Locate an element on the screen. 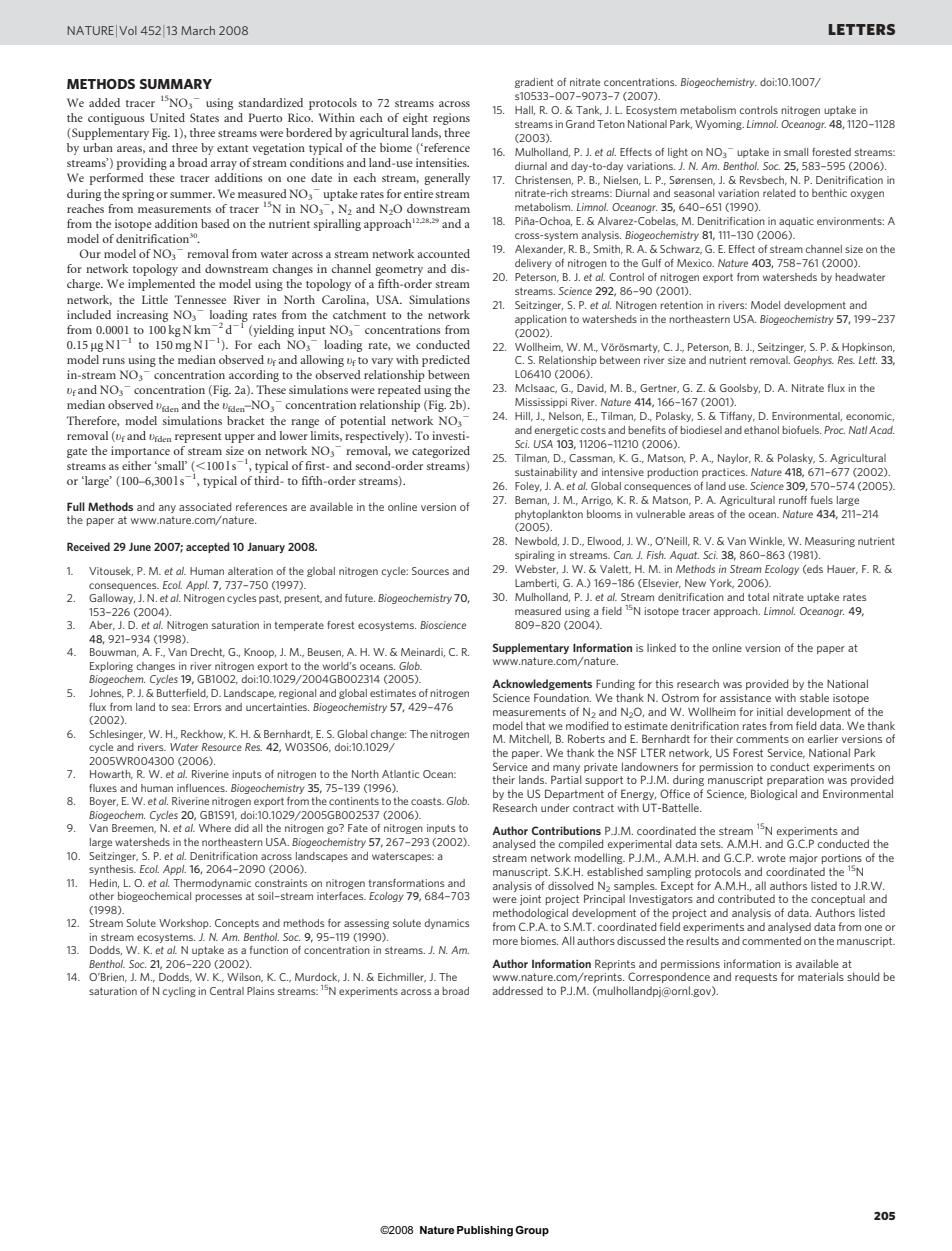  runoff is located at coordinates (793, 500).
